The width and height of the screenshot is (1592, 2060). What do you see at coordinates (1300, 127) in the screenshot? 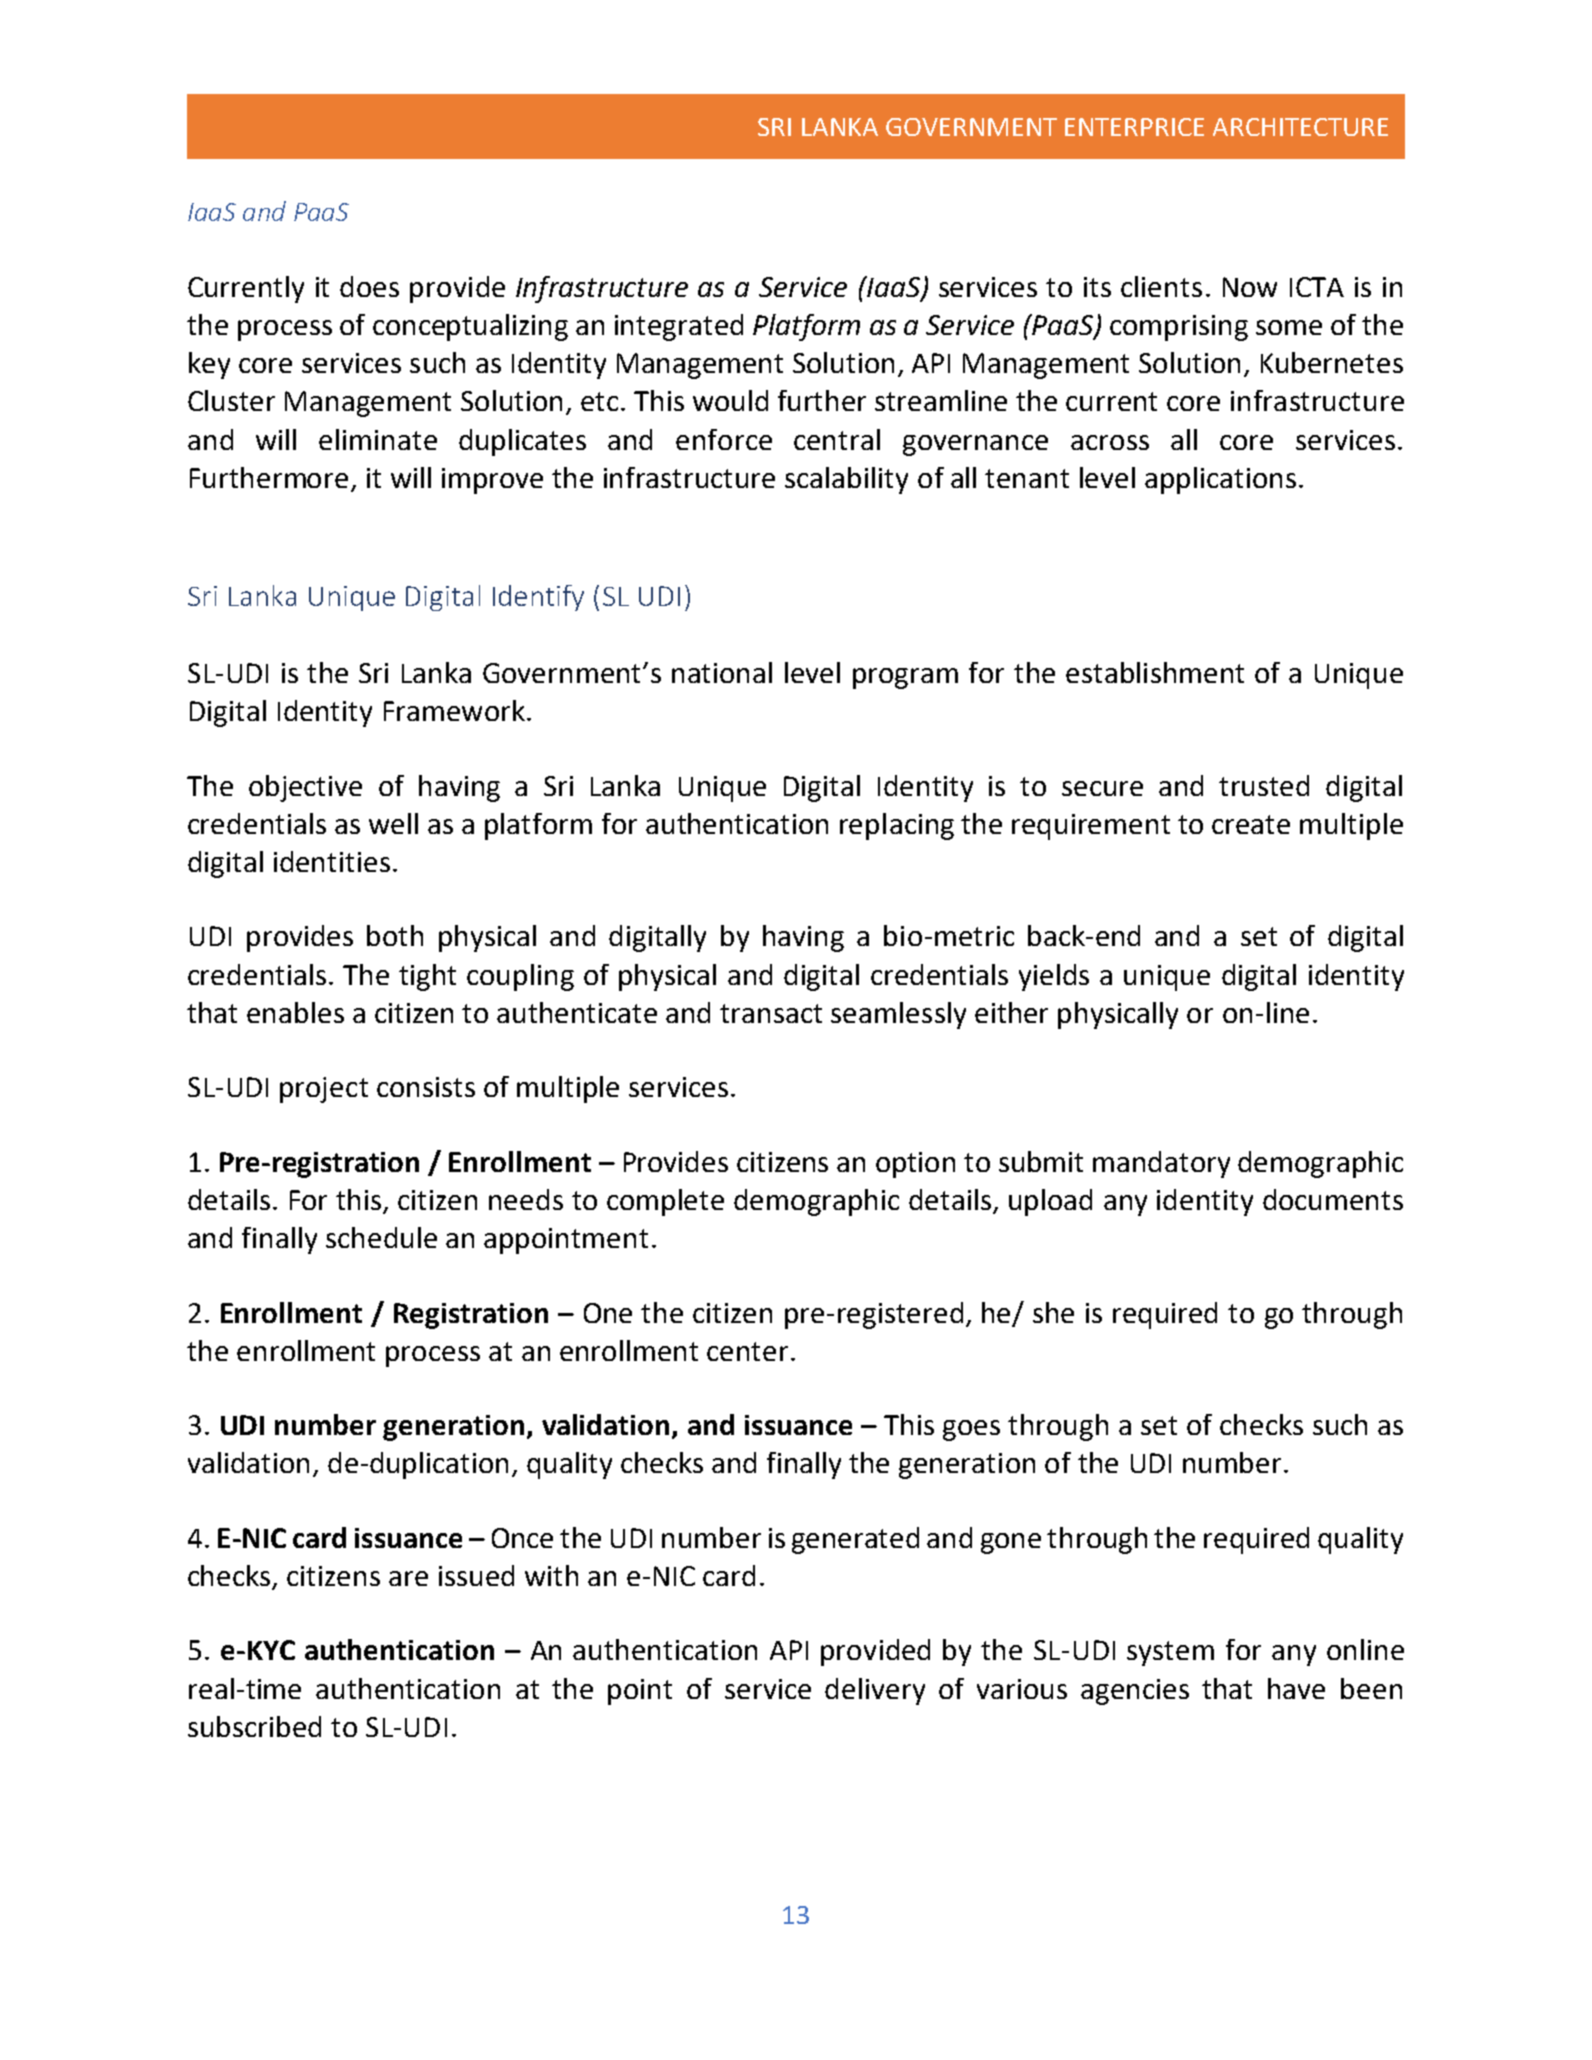
I see `ARCHITECTURE` at bounding box center [1300, 127].
